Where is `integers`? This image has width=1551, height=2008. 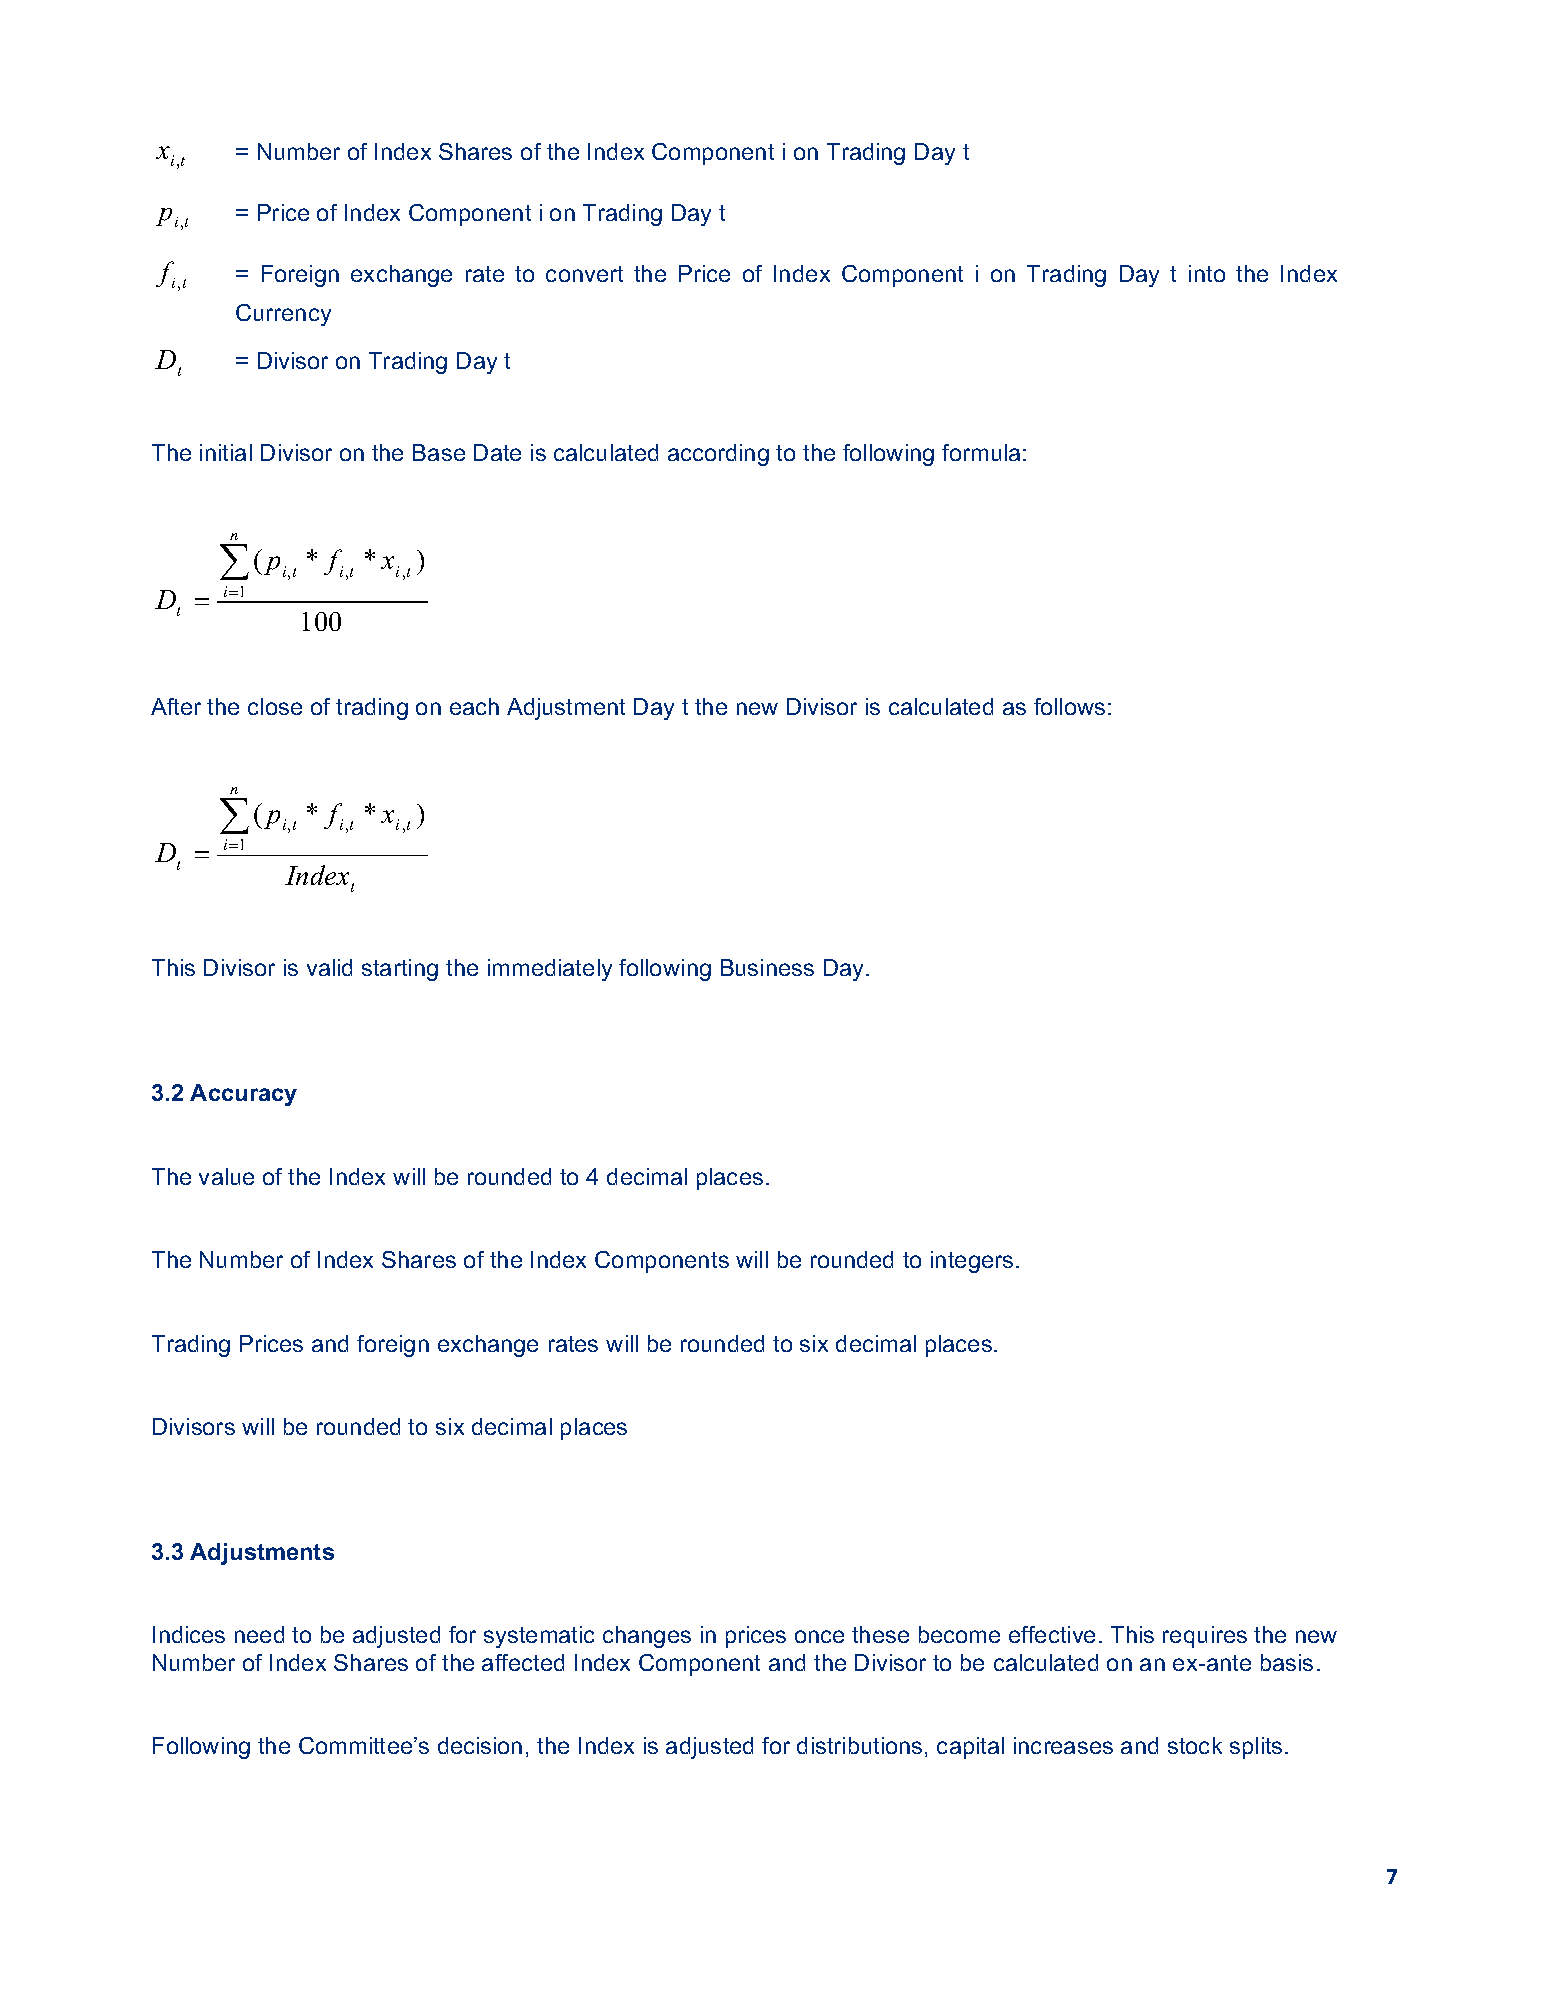
integers is located at coordinates (972, 1262).
